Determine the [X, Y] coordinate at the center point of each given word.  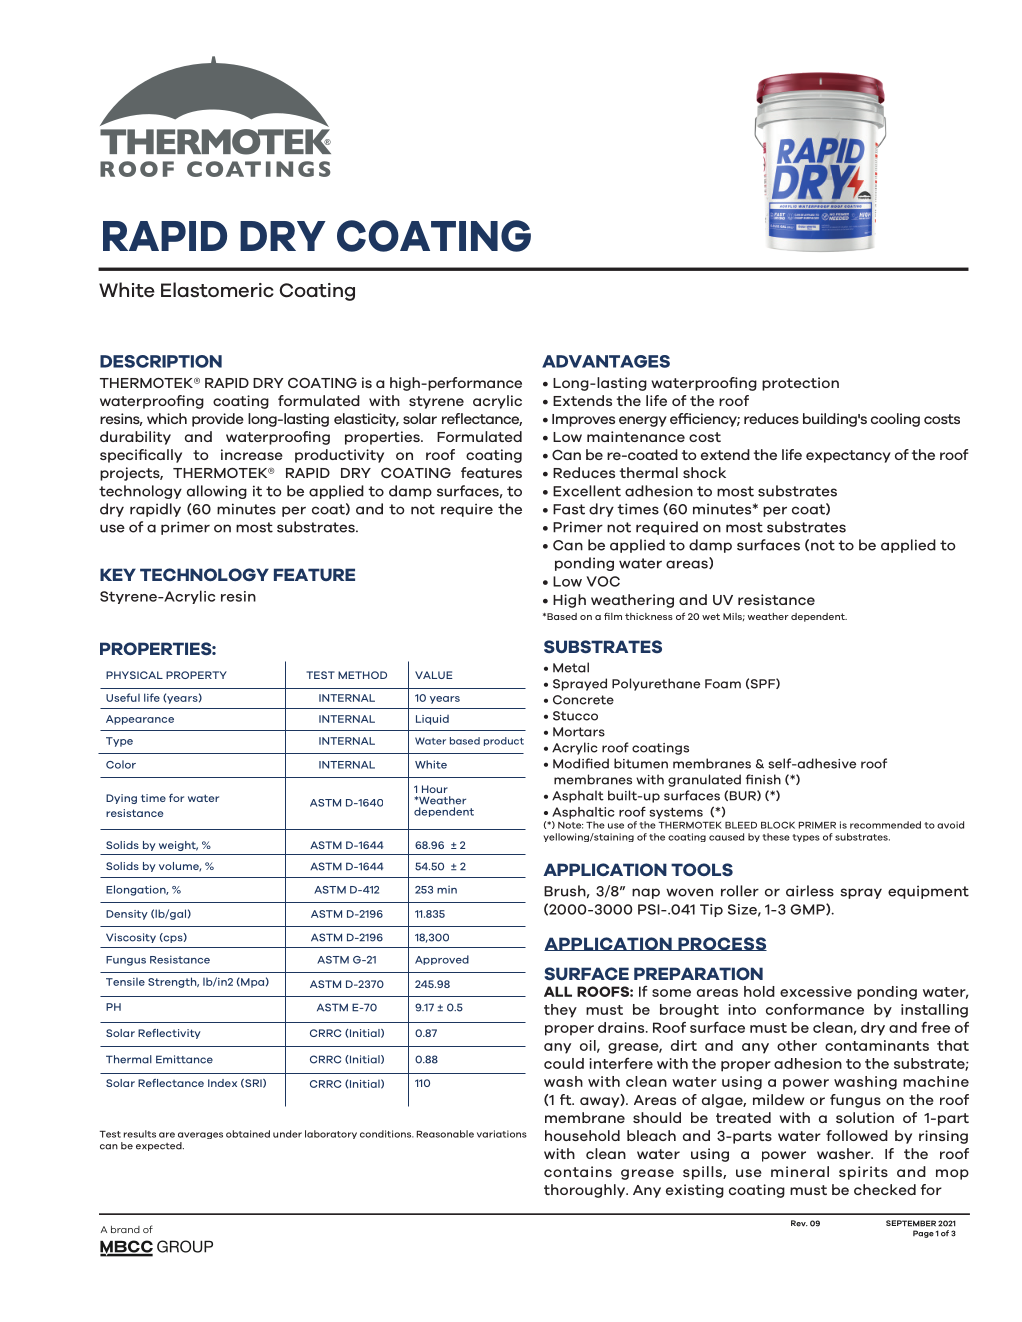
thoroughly [586, 1191]
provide [218, 420]
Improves [583, 420]
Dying [121, 799]
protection [800, 384]
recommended [885, 825]
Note [570, 825]
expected [160, 1146]
